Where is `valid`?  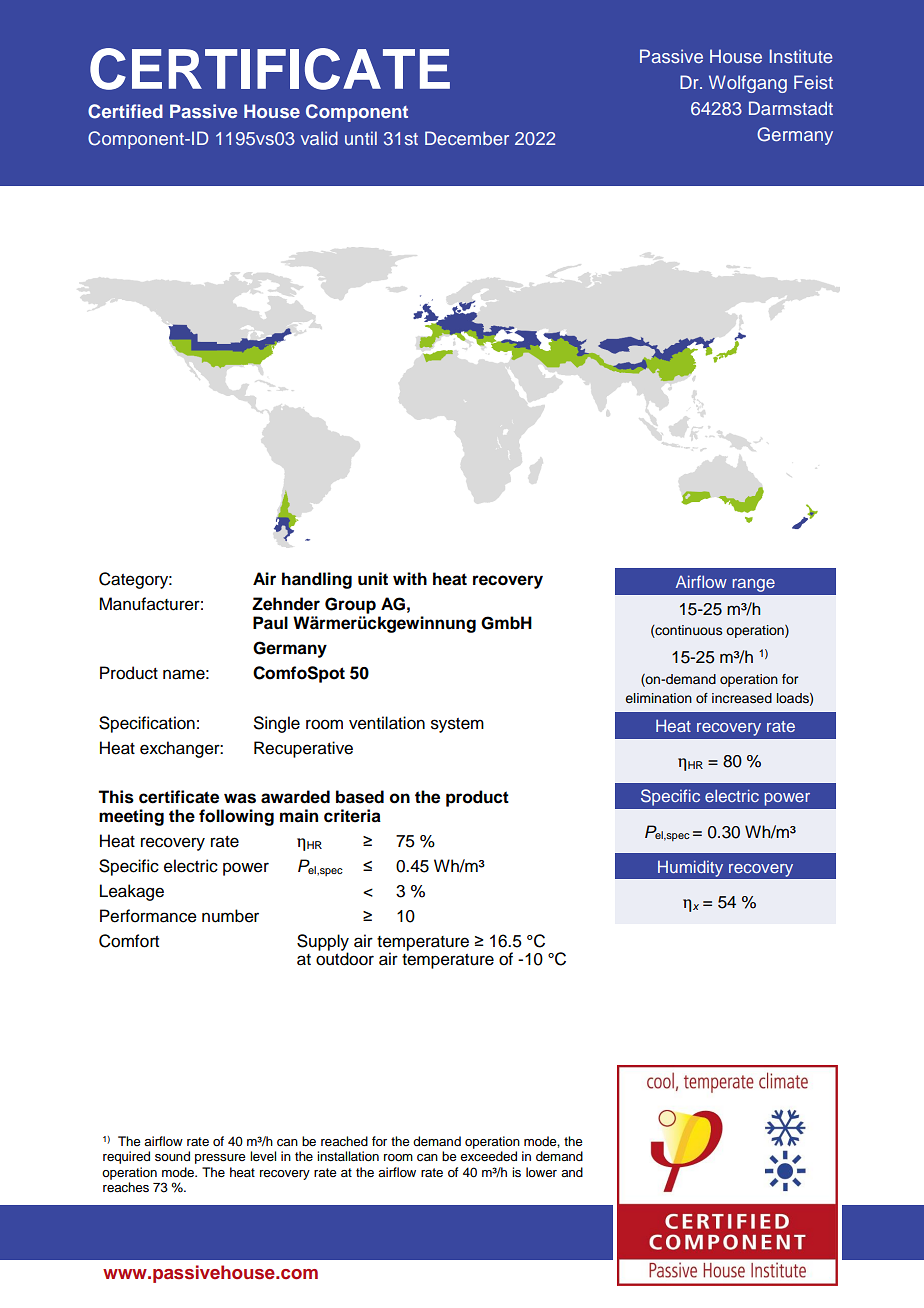 valid is located at coordinates (319, 138).
